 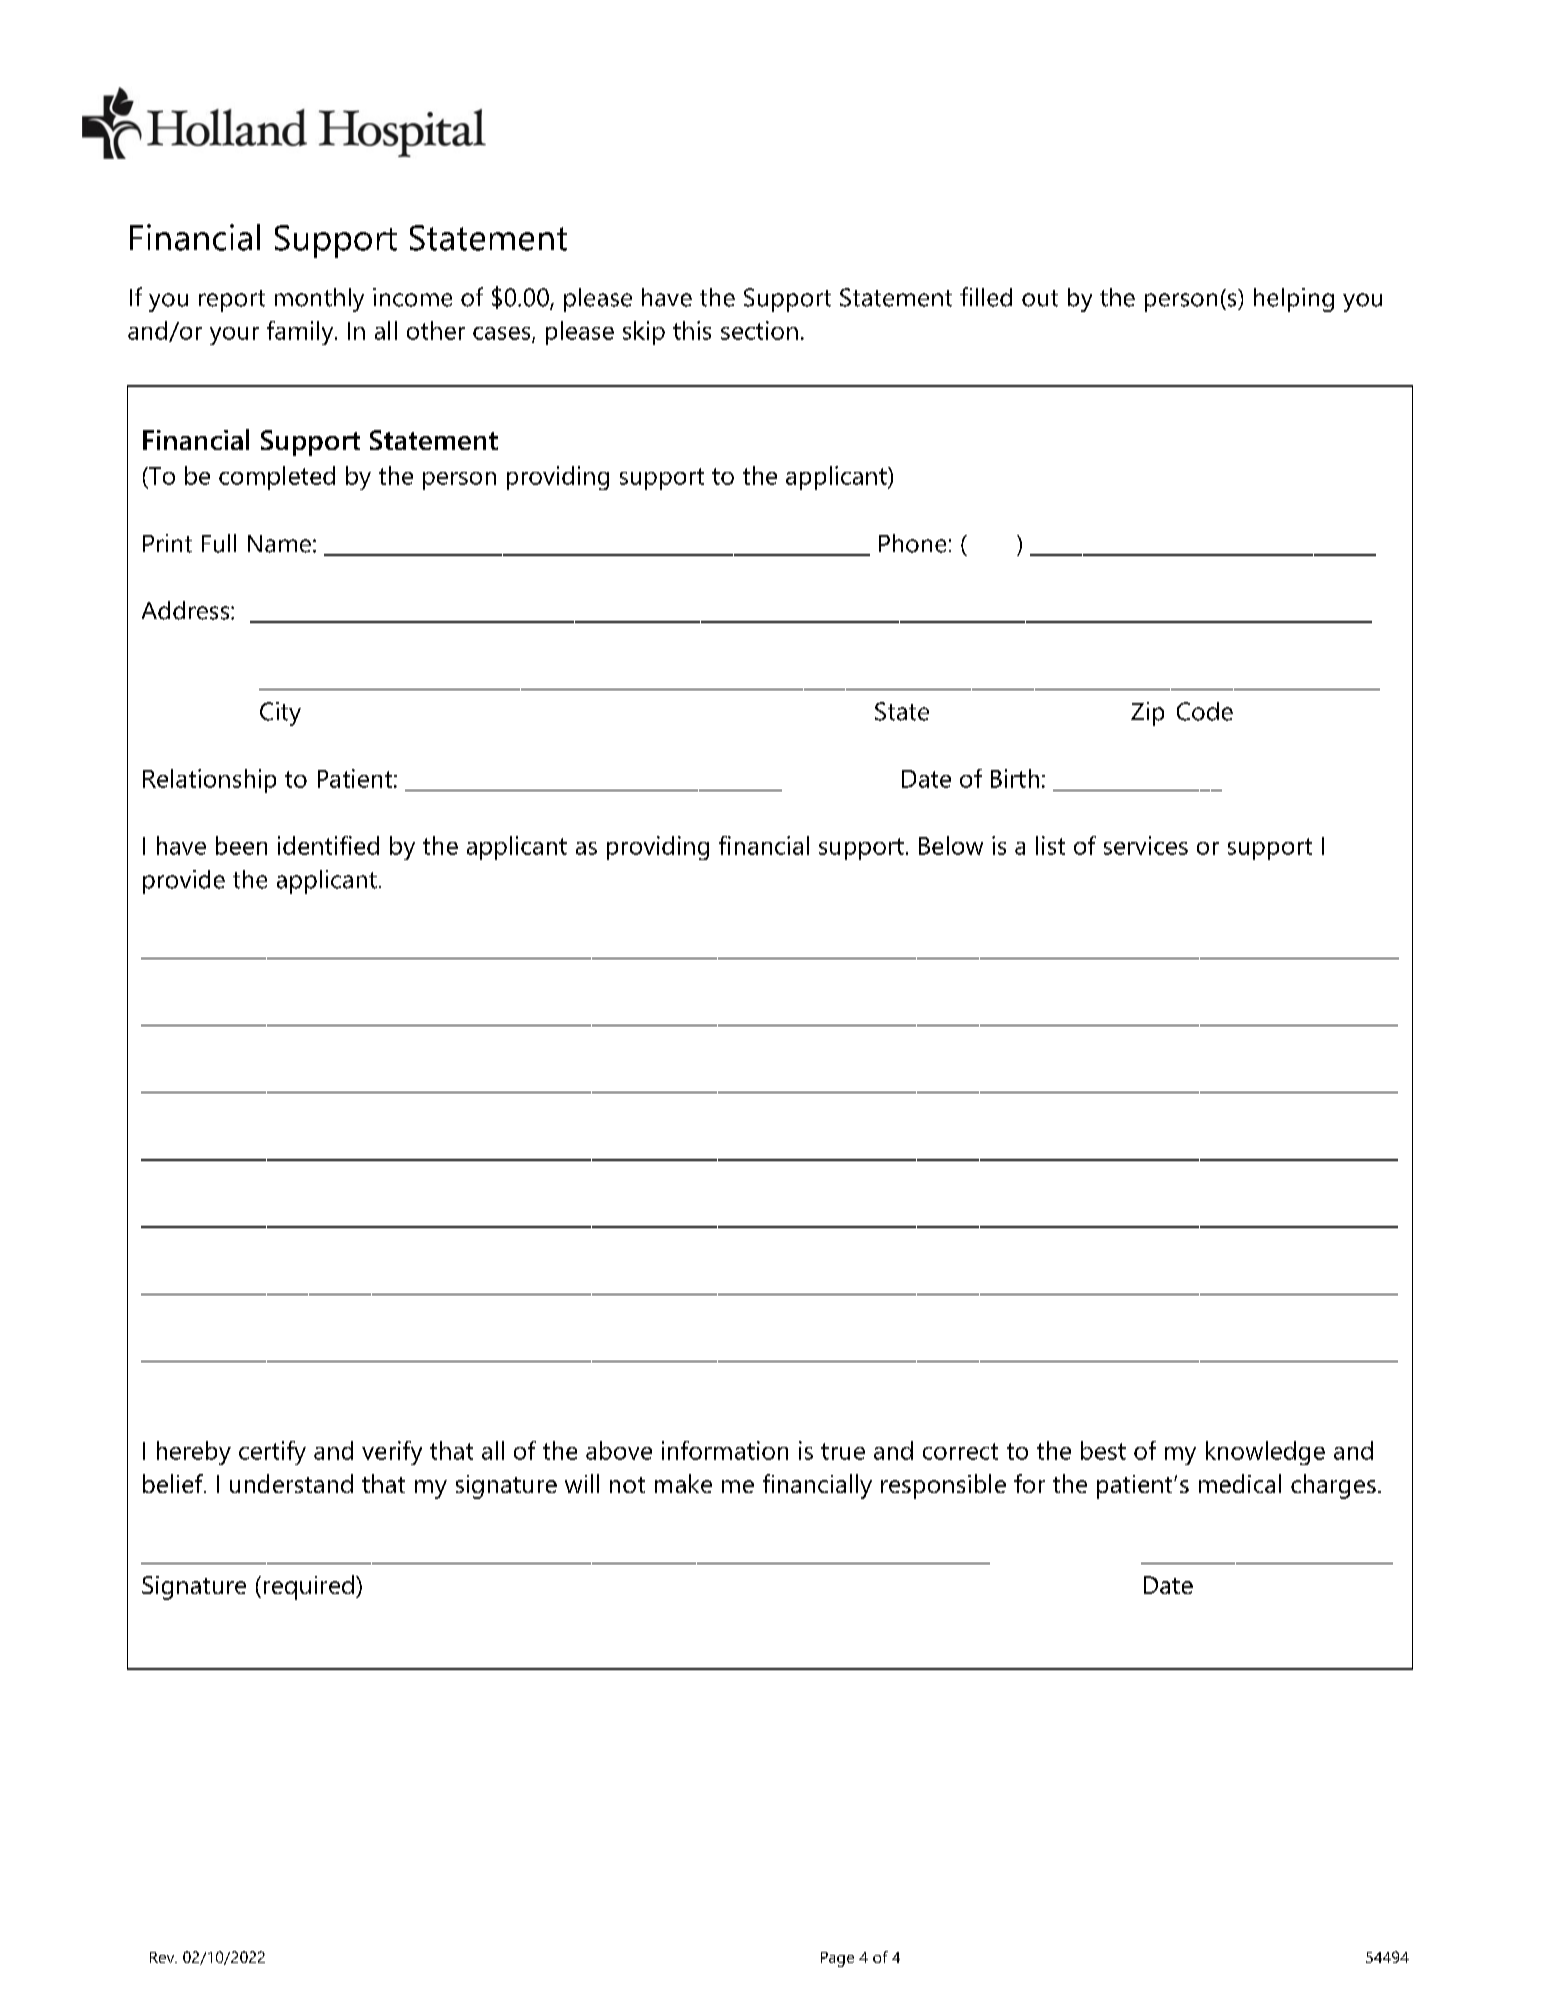 What do you see at coordinates (725, 1450) in the screenshot?
I see `information` at bounding box center [725, 1450].
